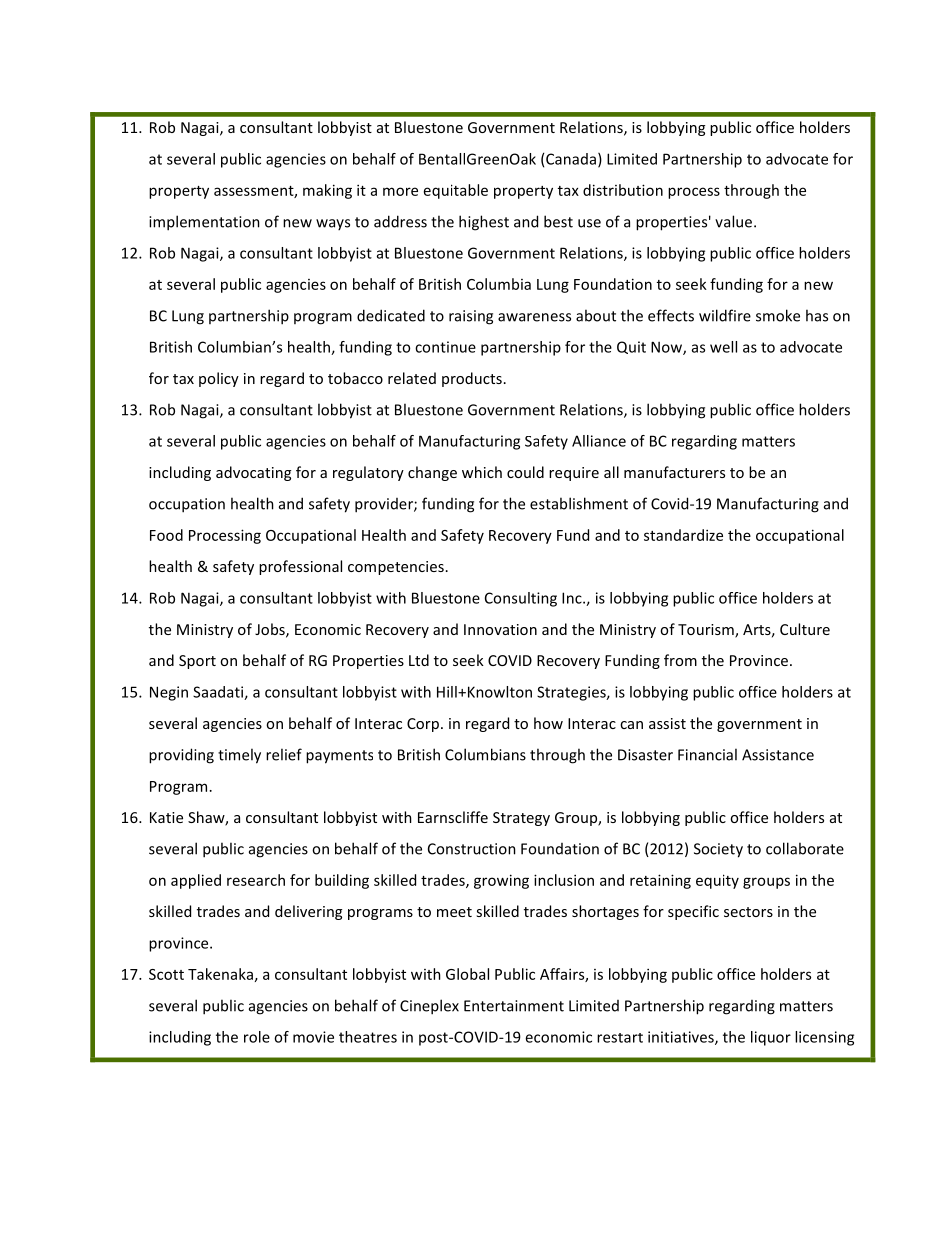  Describe the element at coordinates (707, 754) in the screenshot. I see `Financial` at that location.
